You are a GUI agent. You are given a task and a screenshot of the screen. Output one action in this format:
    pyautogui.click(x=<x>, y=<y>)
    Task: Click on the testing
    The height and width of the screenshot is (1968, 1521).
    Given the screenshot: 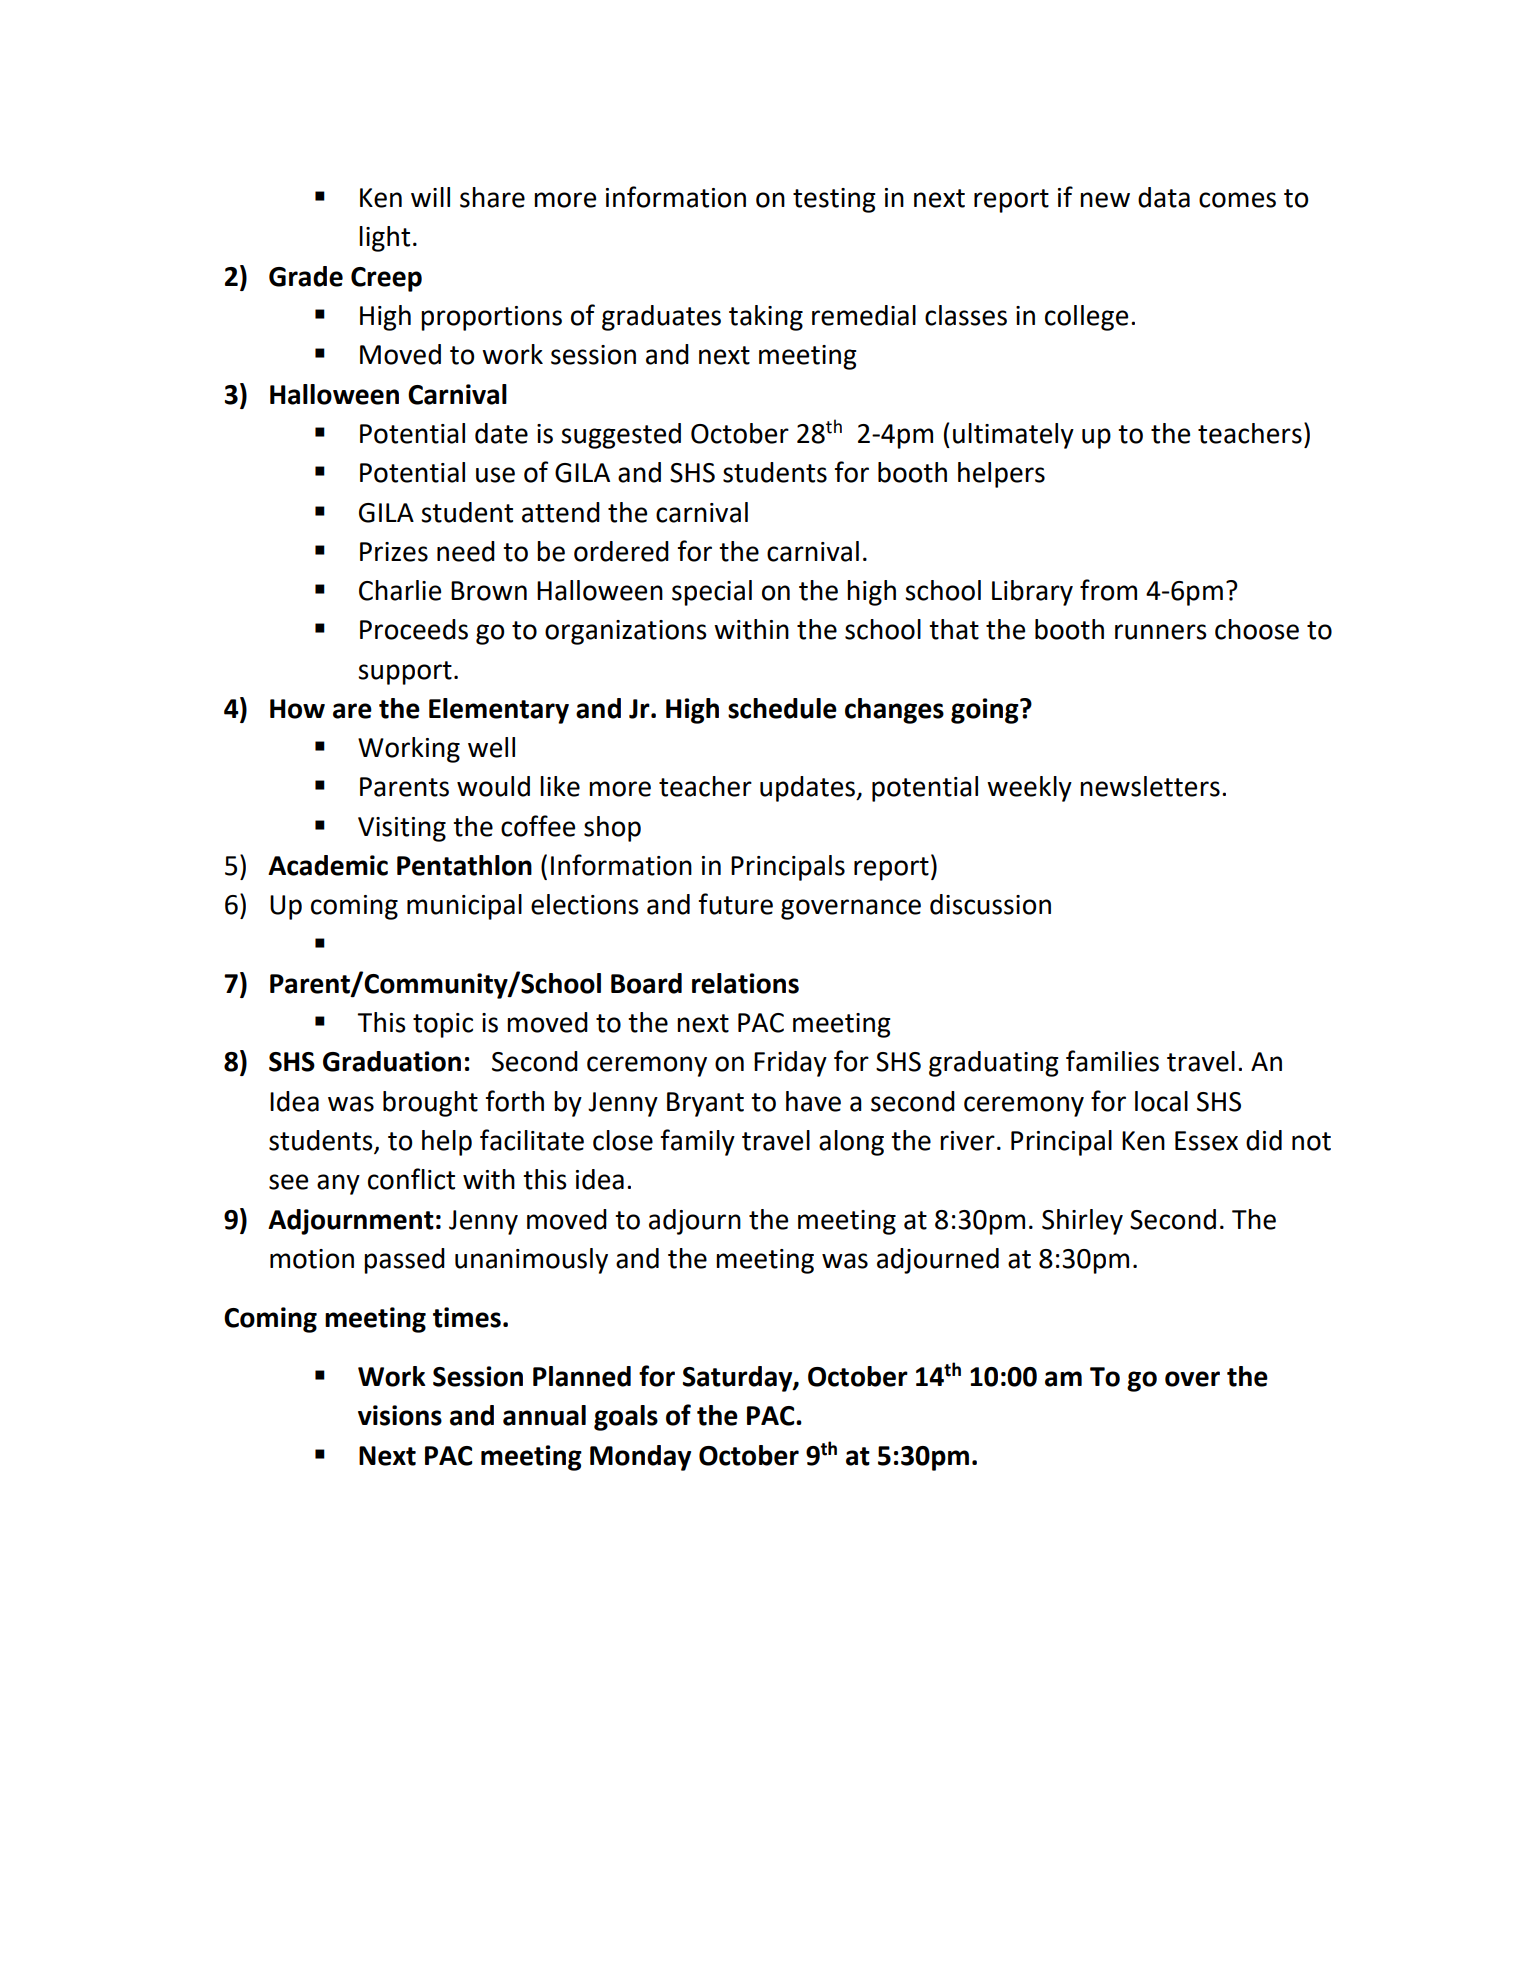 What is the action you would take?
    pyautogui.click(x=834, y=200)
